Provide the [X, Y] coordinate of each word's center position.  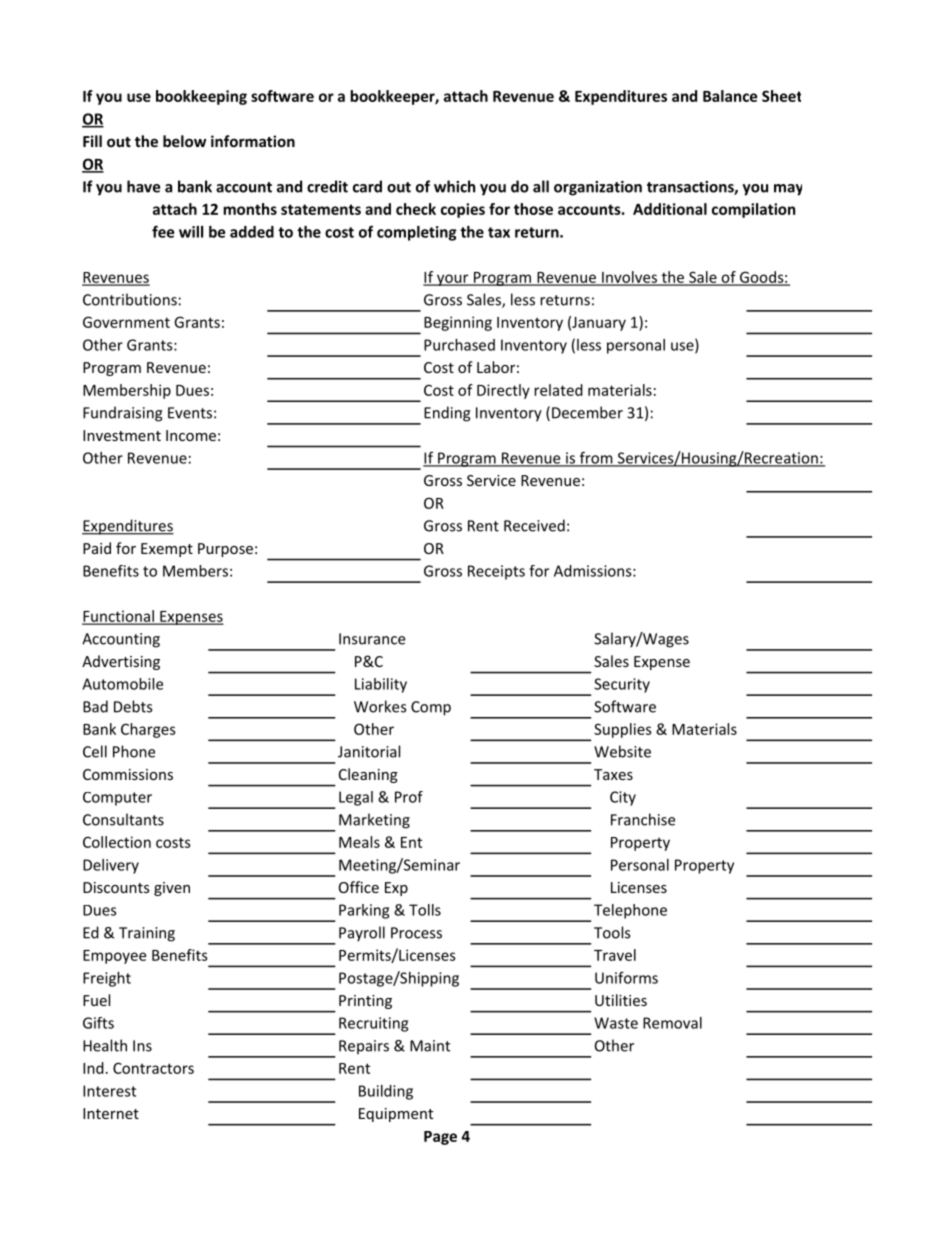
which [454, 186]
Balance [730, 96]
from [596, 458]
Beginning [458, 323]
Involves [629, 278]
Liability [381, 685]
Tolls [425, 910]
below [184, 141]
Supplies [623, 730]
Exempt [167, 550]
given [172, 889]
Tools [612, 932]
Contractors [153, 1068]
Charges [148, 730]
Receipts [496, 572]
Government [126, 322]
